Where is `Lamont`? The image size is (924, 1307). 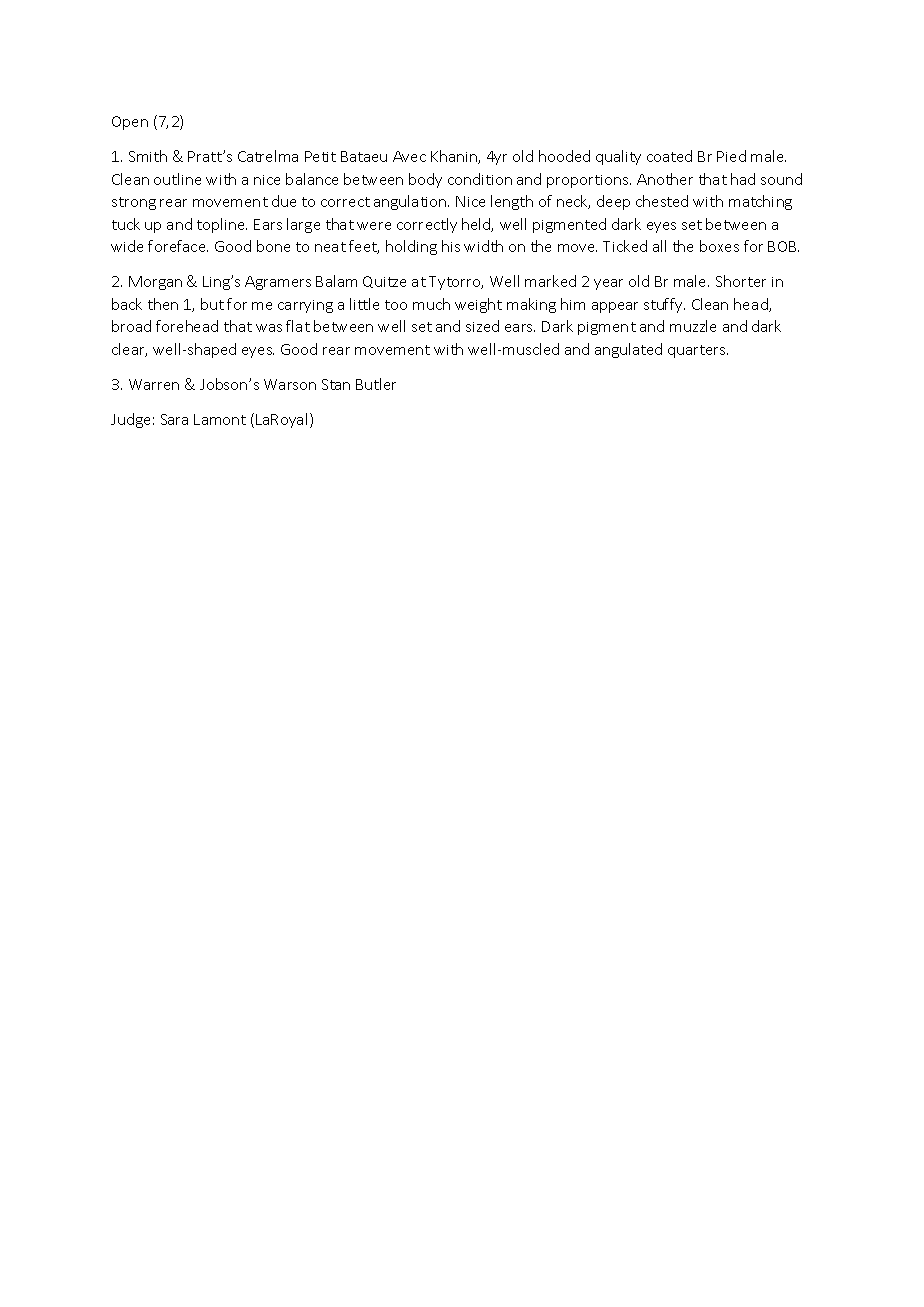
Lamont is located at coordinates (220, 419).
